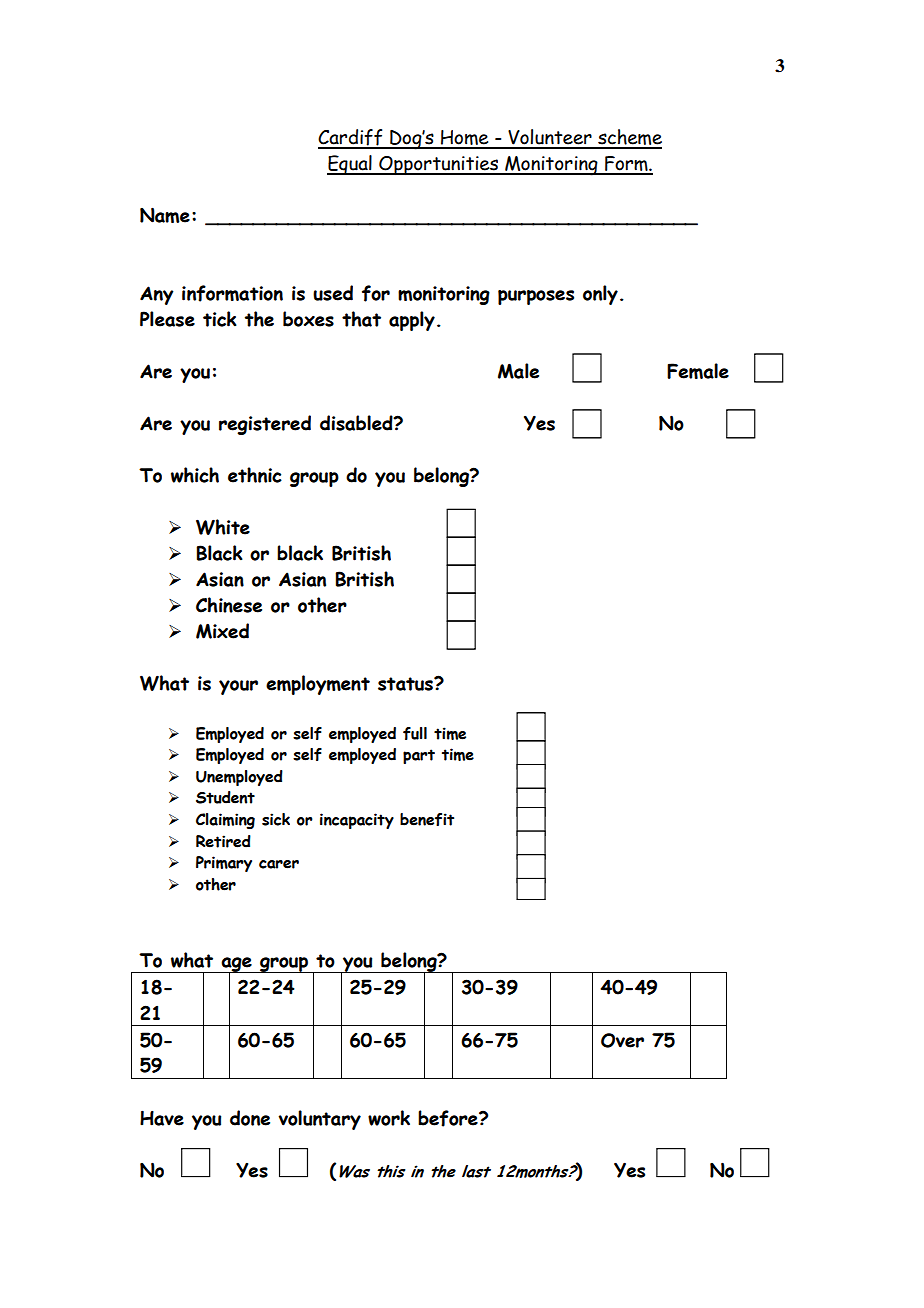  Describe the element at coordinates (225, 797) in the screenshot. I see `Student` at that location.
